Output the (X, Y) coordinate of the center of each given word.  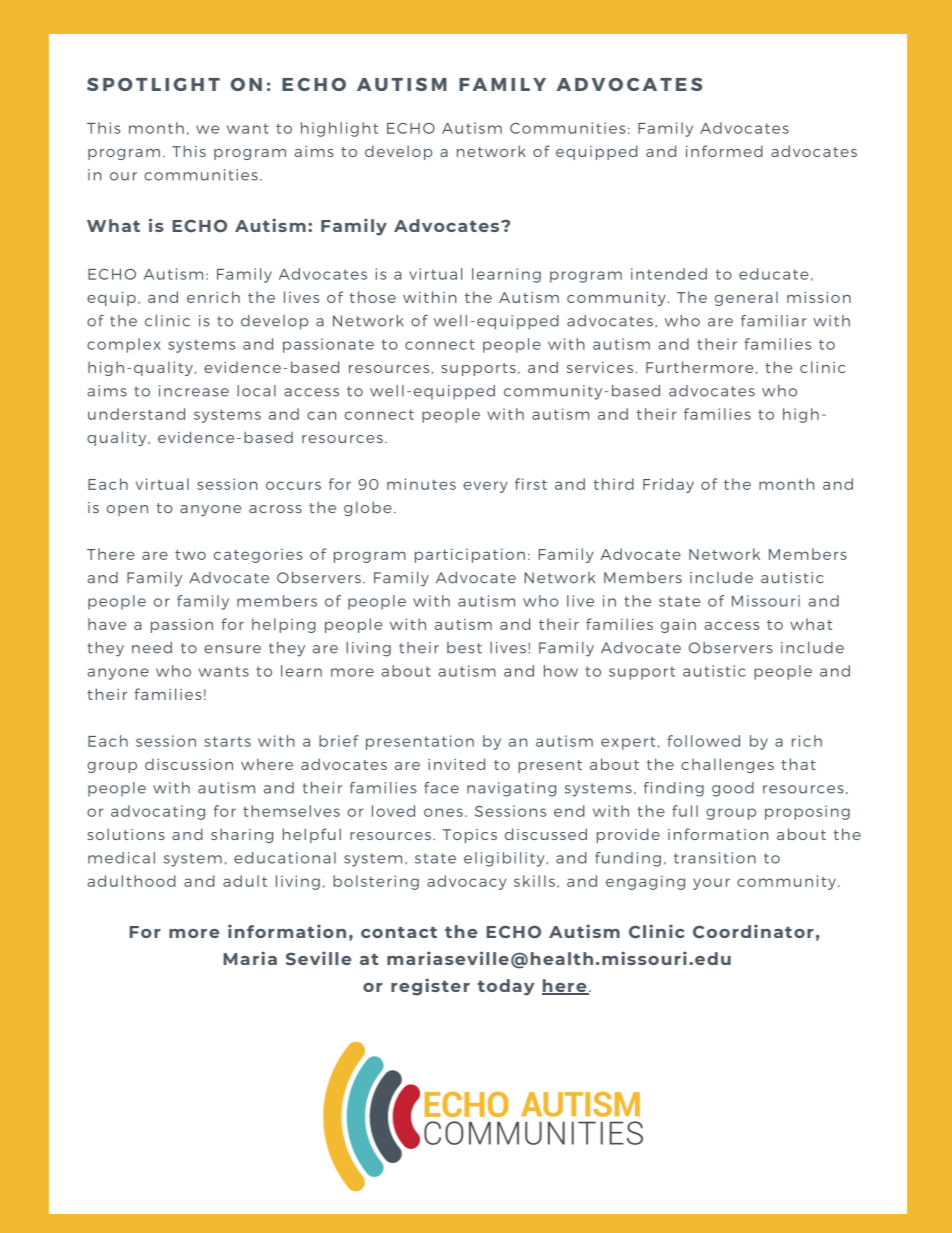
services (600, 367)
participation (470, 555)
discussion (189, 764)
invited (456, 764)
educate (774, 274)
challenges (727, 765)
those (373, 297)
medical (121, 858)
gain (678, 625)
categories (258, 555)
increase (194, 391)
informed (724, 151)
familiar (774, 321)
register (430, 987)
